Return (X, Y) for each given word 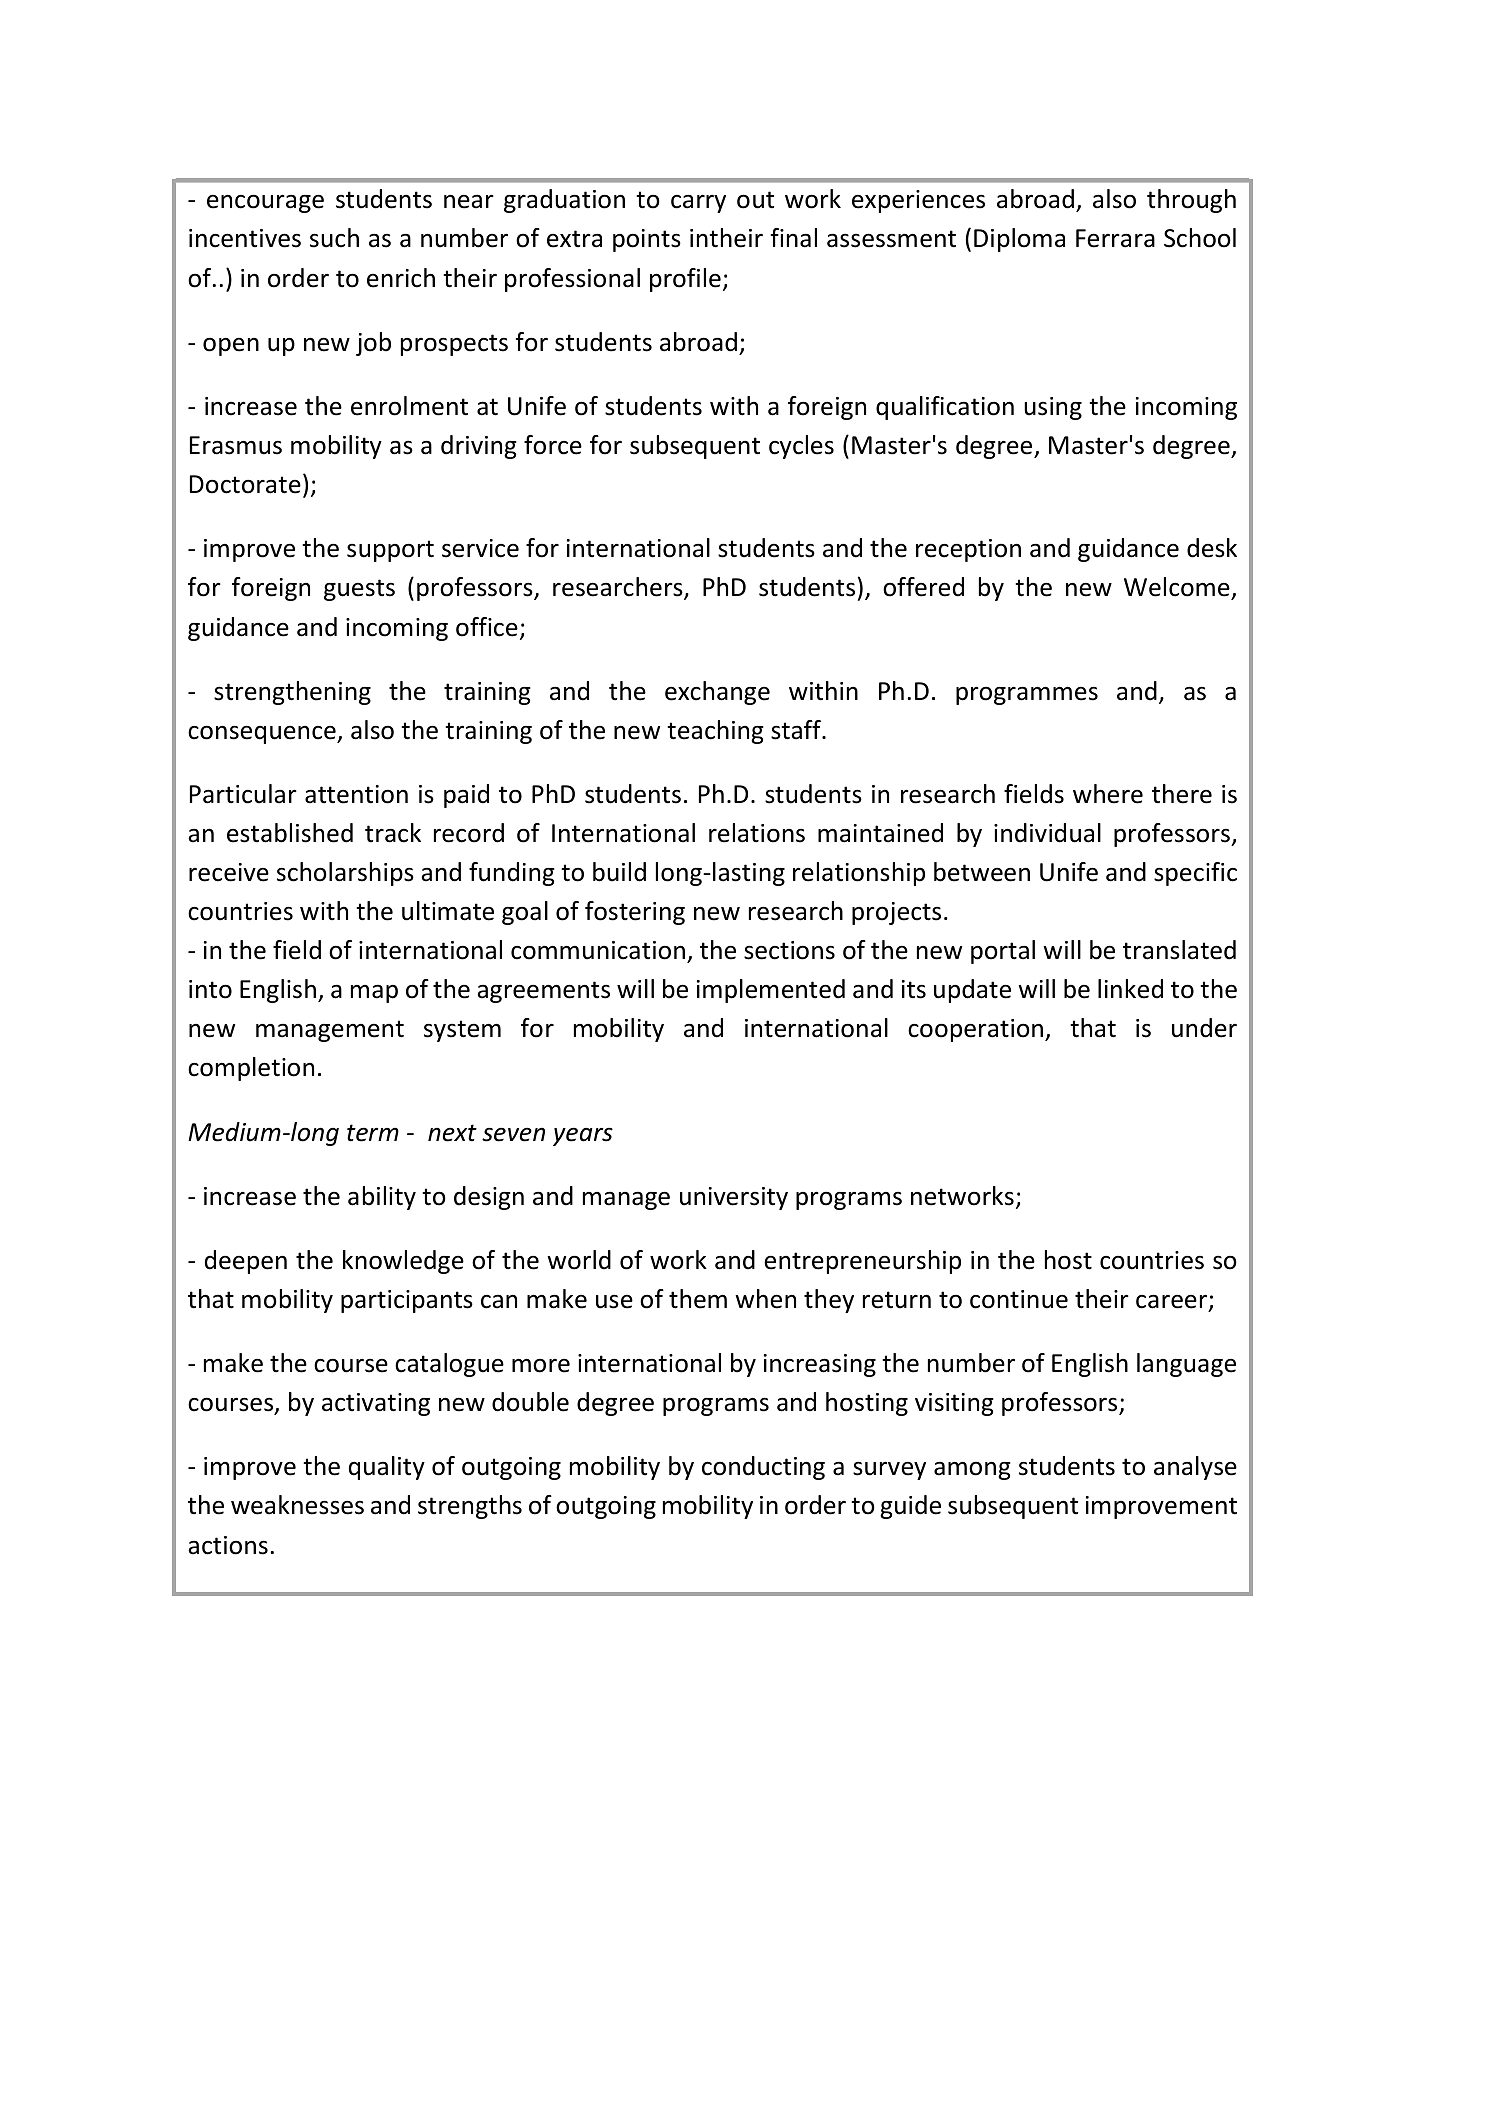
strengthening (292, 693)
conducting (763, 1468)
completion (251, 1069)
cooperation (977, 1030)
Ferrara (1115, 238)
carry (698, 203)
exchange (717, 693)
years (583, 1136)
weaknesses (297, 1505)
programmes (1027, 695)
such (334, 238)
